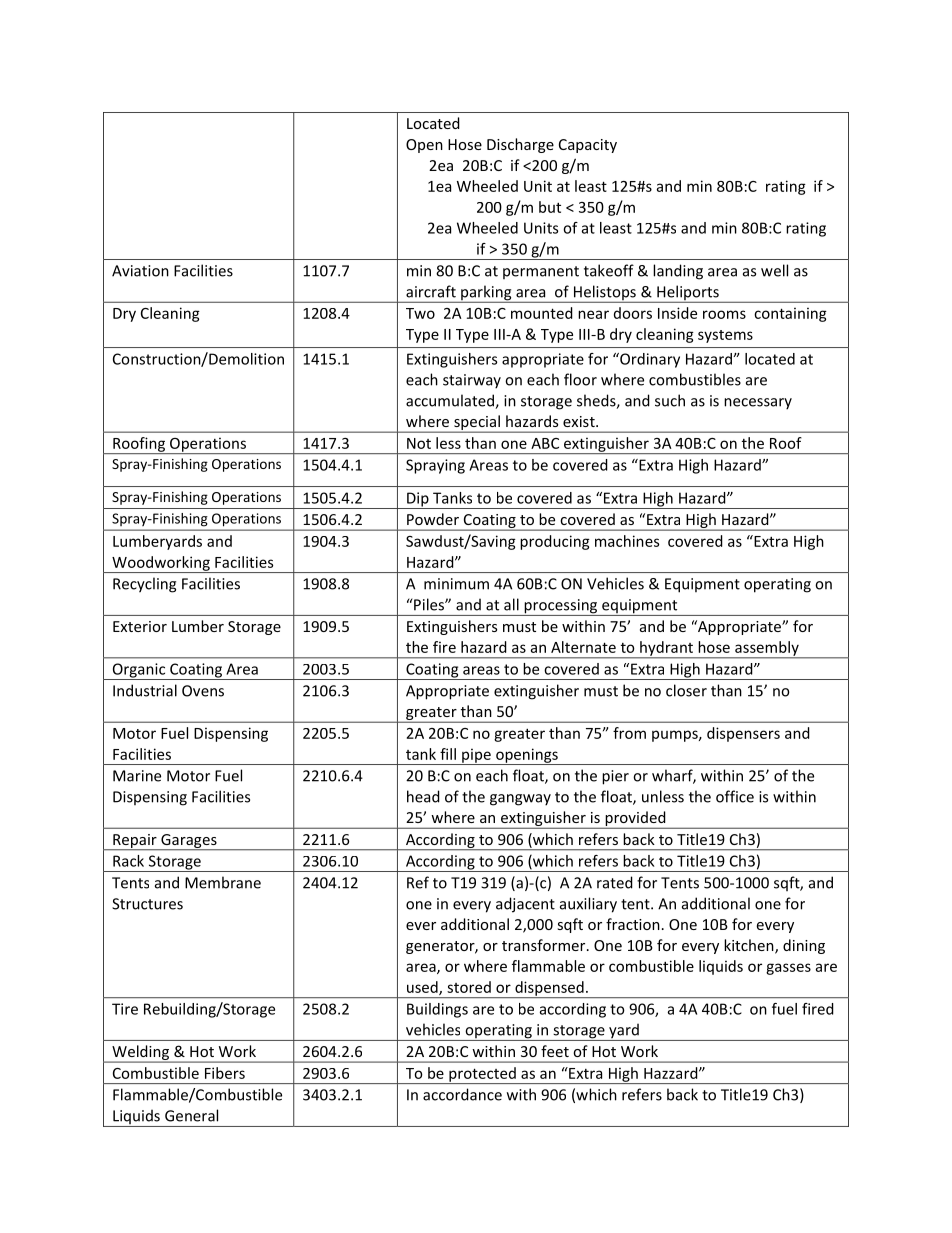  I want to click on Capacity, so click(588, 146).
